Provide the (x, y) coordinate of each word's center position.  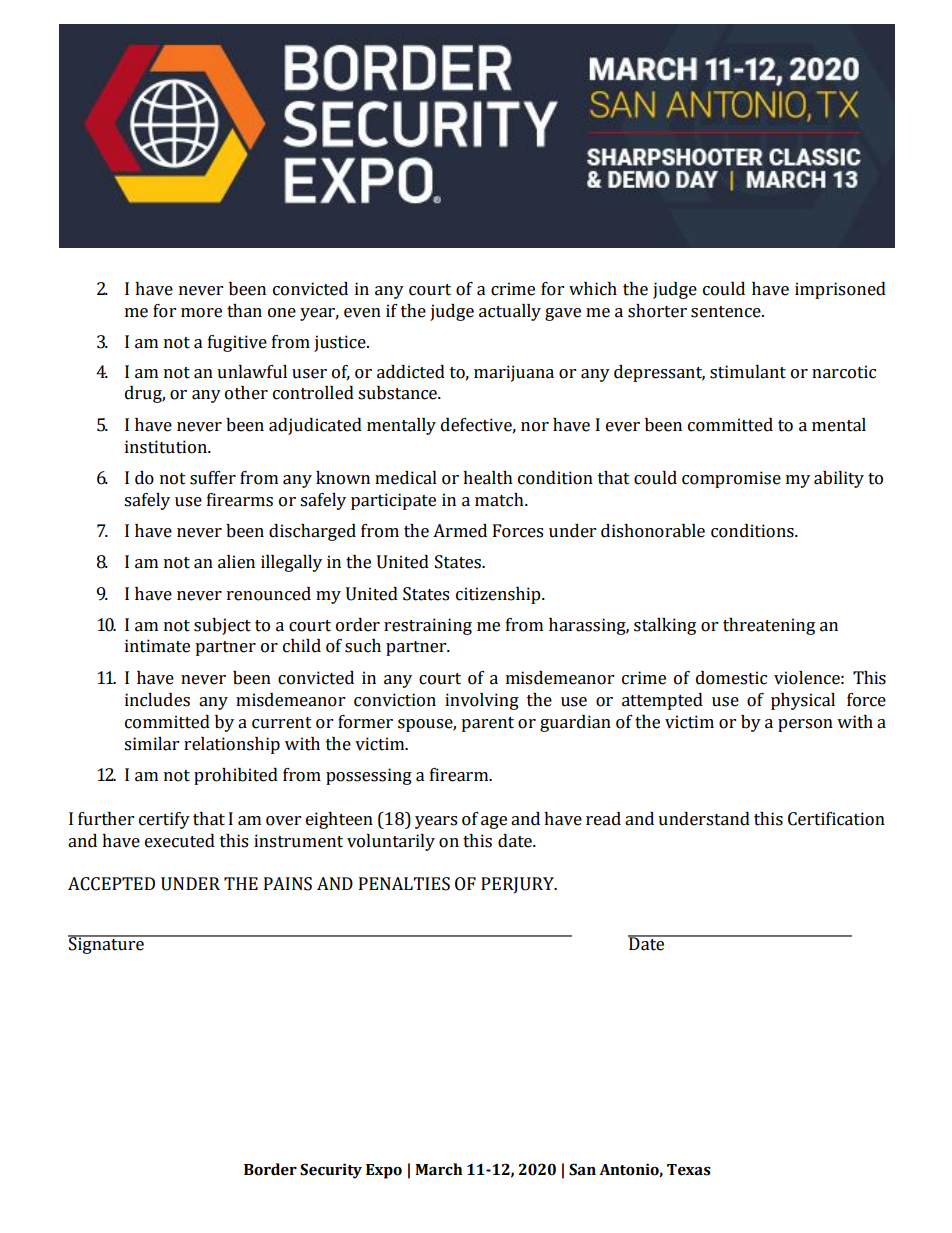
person (805, 725)
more (201, 313)
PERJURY (518, 885)
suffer (213, 478)
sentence (727, 312)
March (439, 1169)
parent (487, 724)
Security (331, 1171)
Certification (836, 819)
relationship (232, 745)
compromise (731, 479)
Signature (107, 944)
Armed (460, 531)
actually (510, 312)
